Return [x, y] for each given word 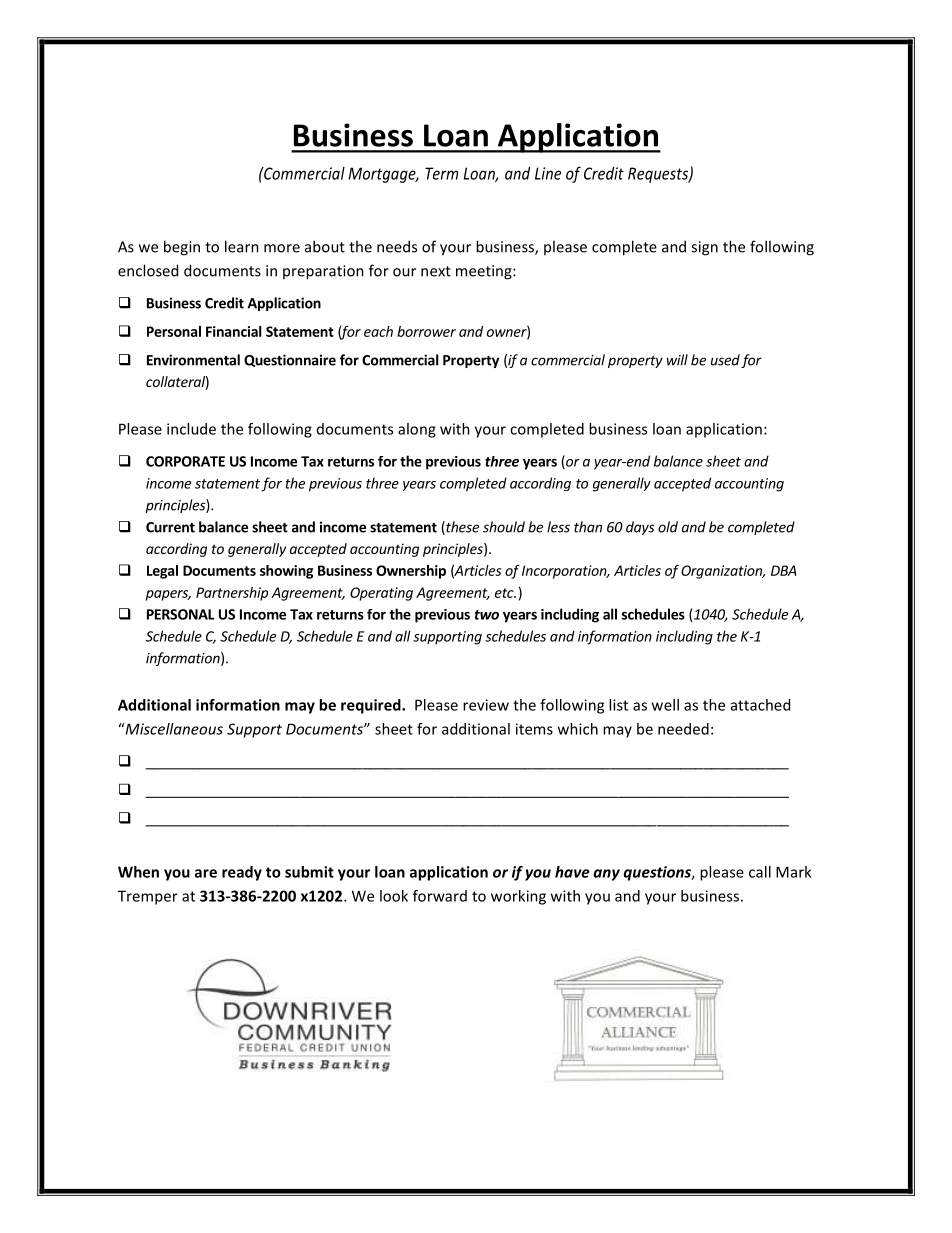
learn [242, 246]
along [417, 430]
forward [440, 896]
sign [704, 248]
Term [441, 173]
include [191, 429]
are [206, 873]
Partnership [232, 594]
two [487, 615]
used [725, 360]
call [760, 872]
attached [760, 705]
